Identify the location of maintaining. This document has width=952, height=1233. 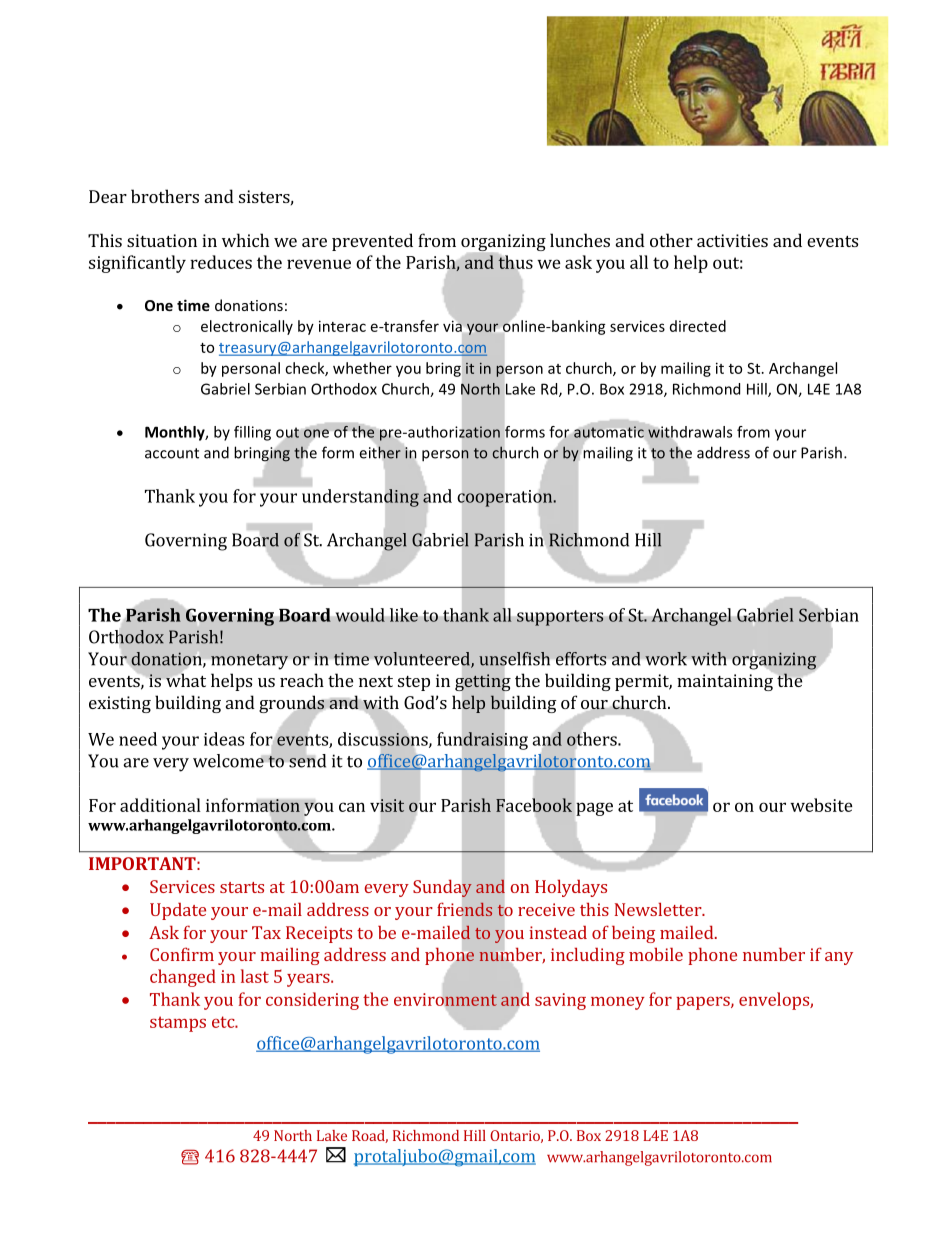
(725, 682).
